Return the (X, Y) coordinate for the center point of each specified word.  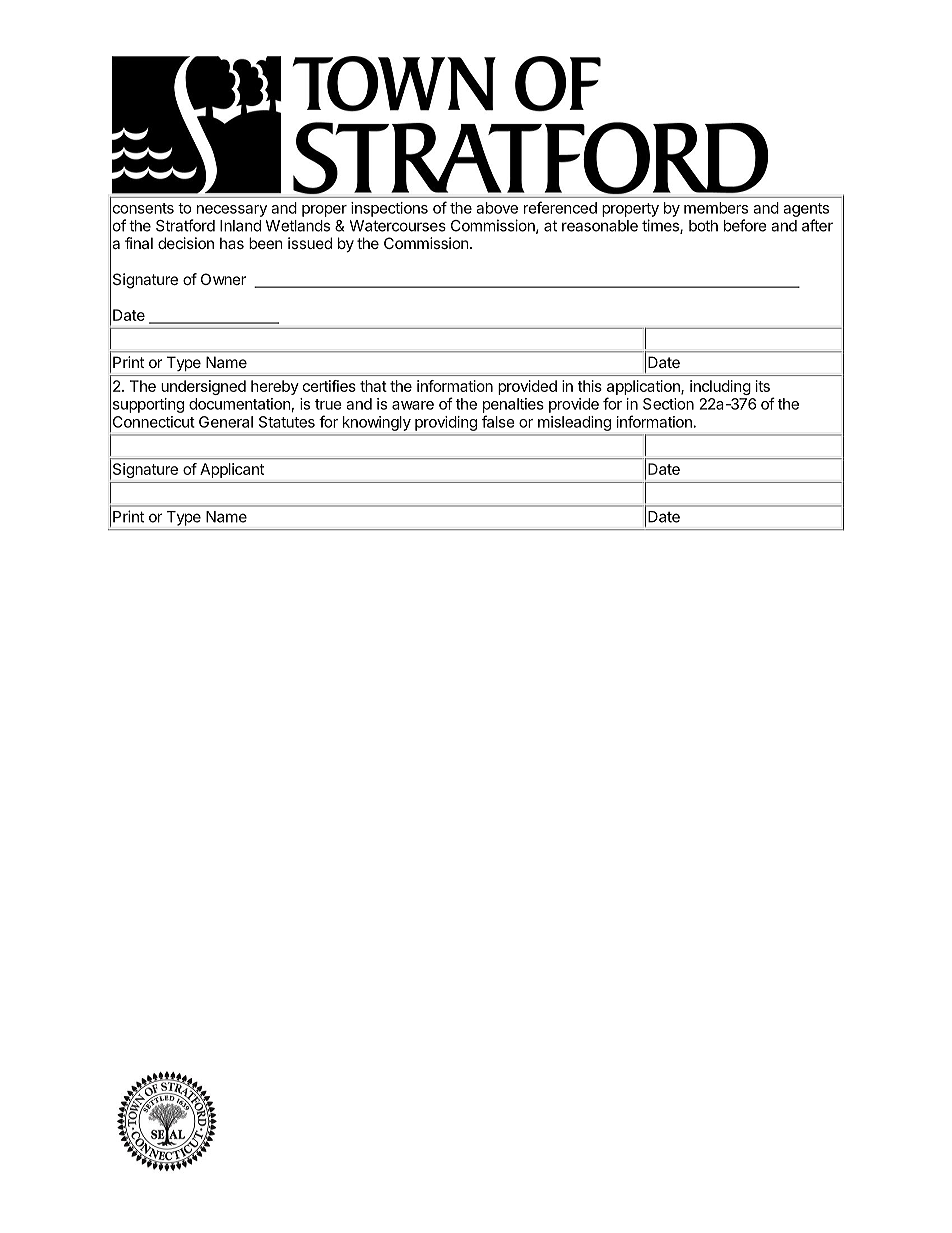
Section (668, 404)
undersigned (203, 387)
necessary (232, 211)
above (497, 208)
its (763, 386)
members (716, 208)
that (373, 386)
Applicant (232, 470)
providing (446, 423)
